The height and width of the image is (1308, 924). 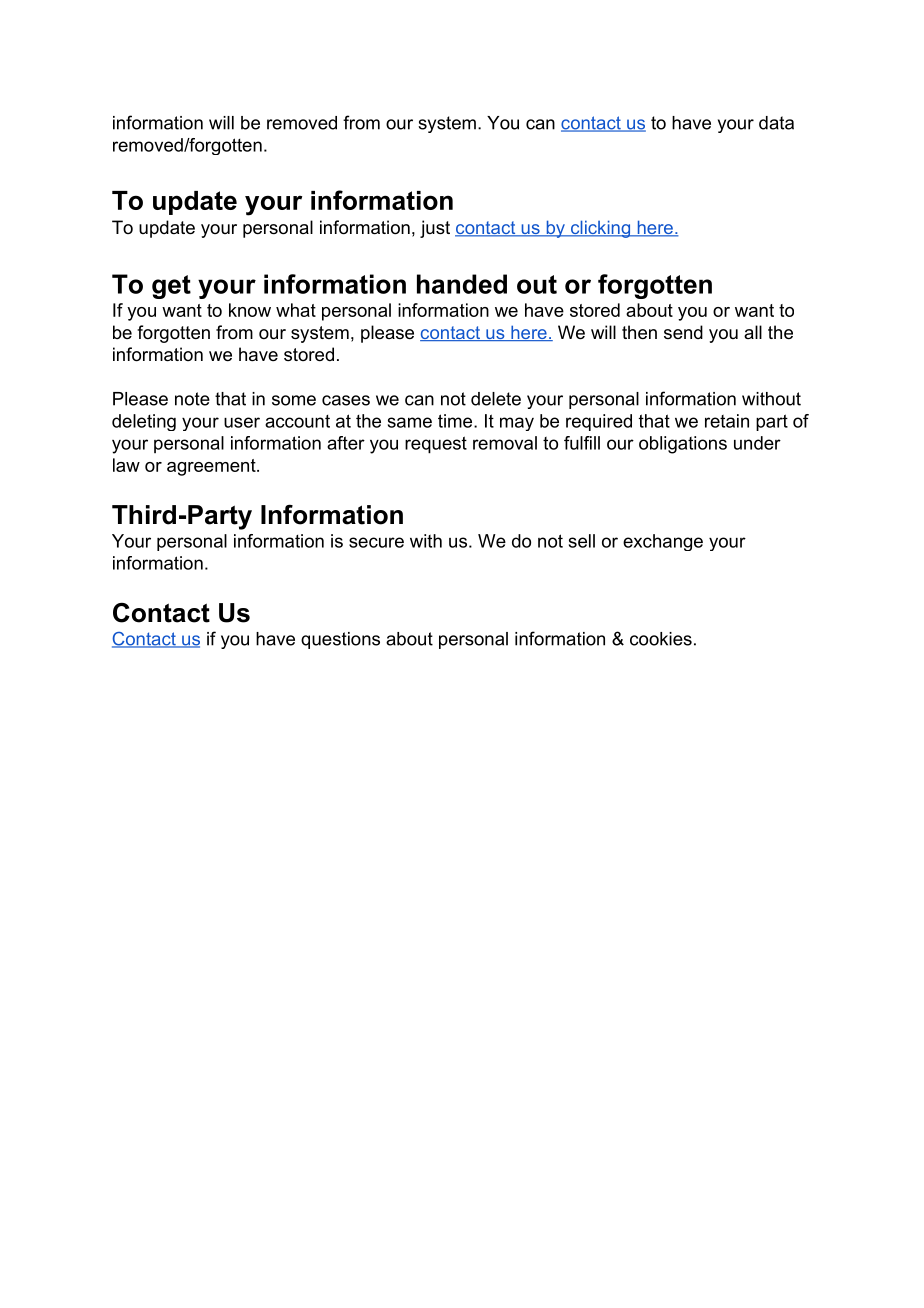 What do you see at coordinates (600, 229) in the image?
I see `clicking` at bounding box center [600, 229].
